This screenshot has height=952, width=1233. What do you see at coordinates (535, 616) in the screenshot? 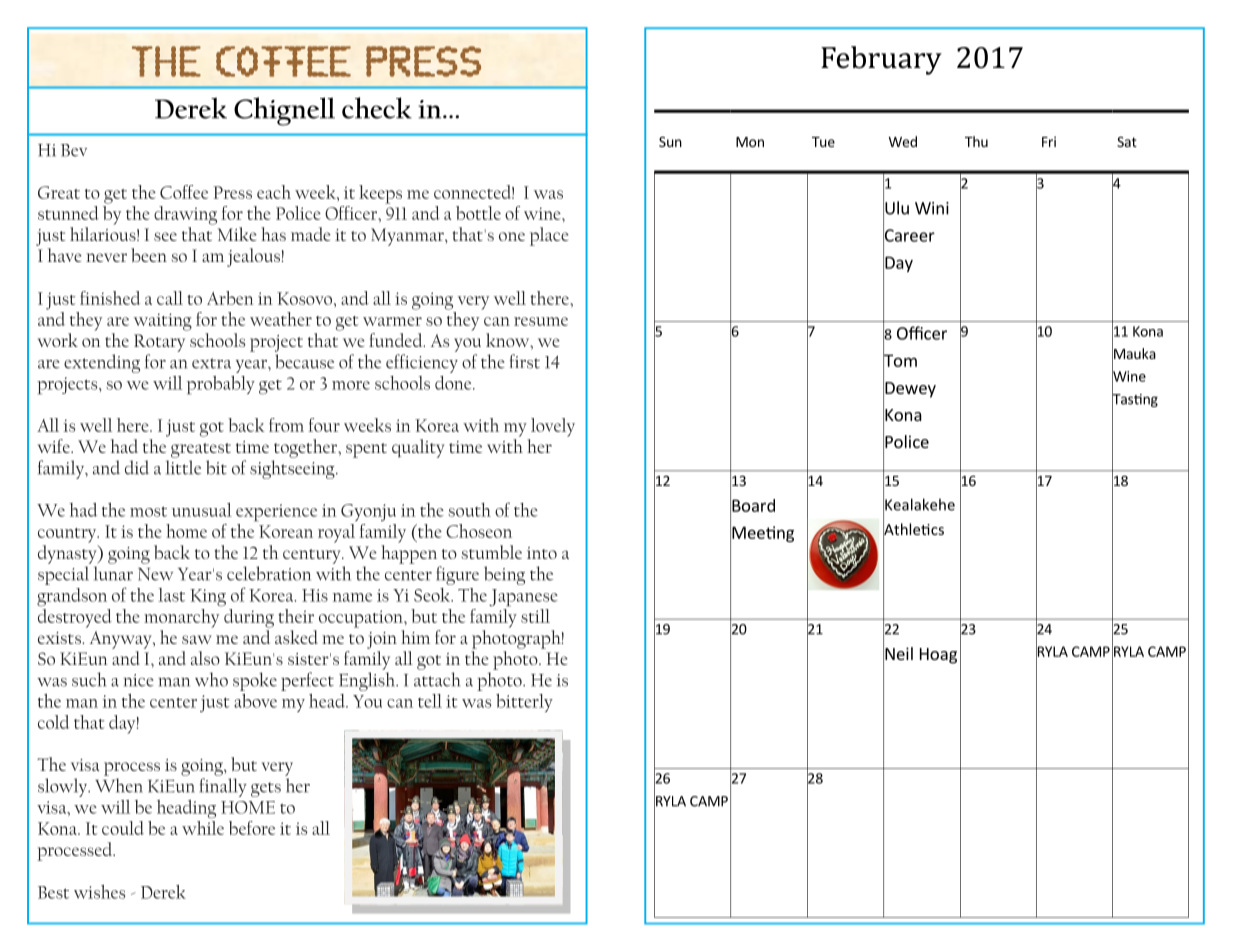
I see `still` at bounding box center [535, 616].
